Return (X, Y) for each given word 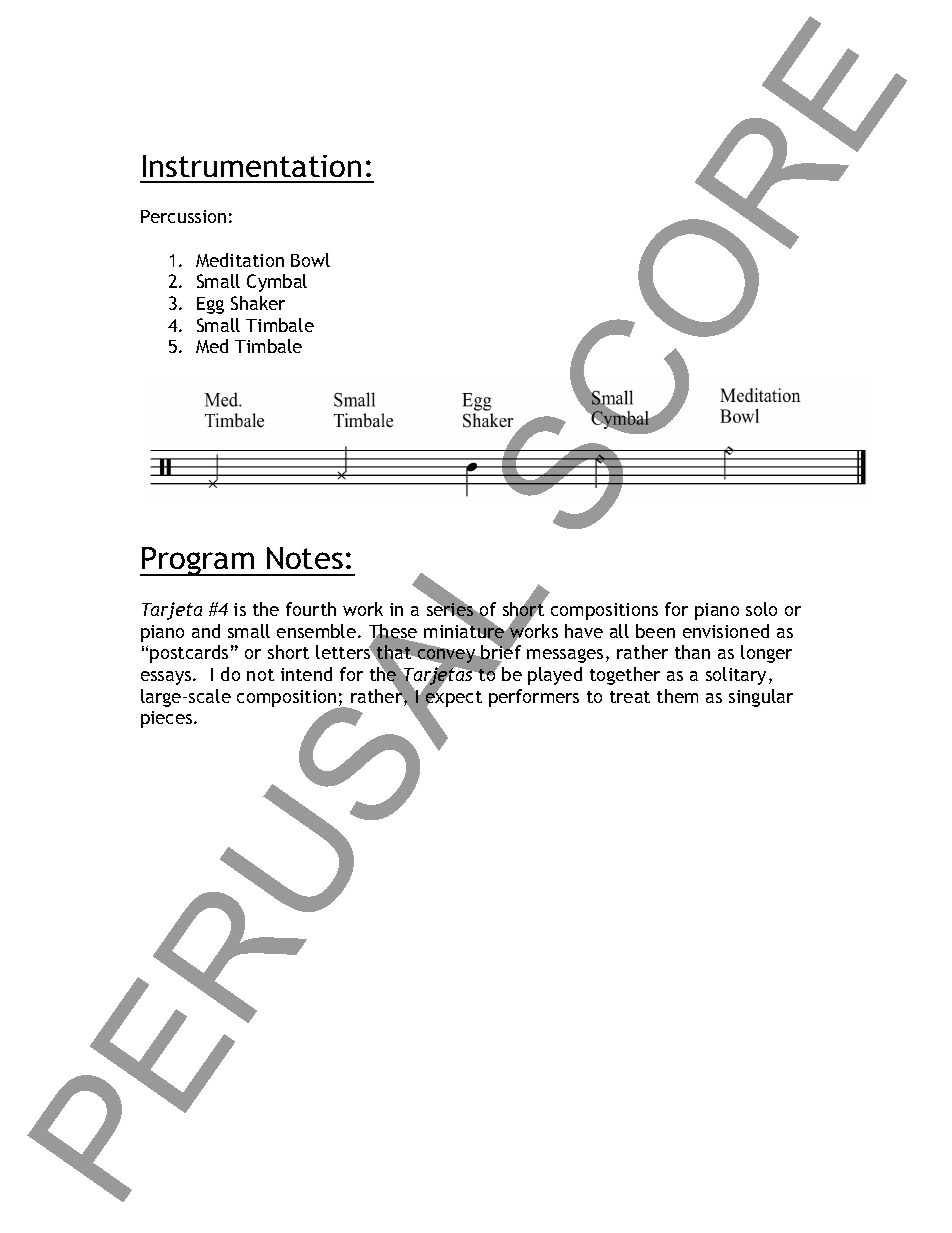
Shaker (258, 303)
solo (761, 609)
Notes (305, 558)
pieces (168, 719)
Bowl (310, 260)
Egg (210, 305)
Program (198, 561)
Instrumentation (252, 166)
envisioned (726, 631)
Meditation (240, 260)
